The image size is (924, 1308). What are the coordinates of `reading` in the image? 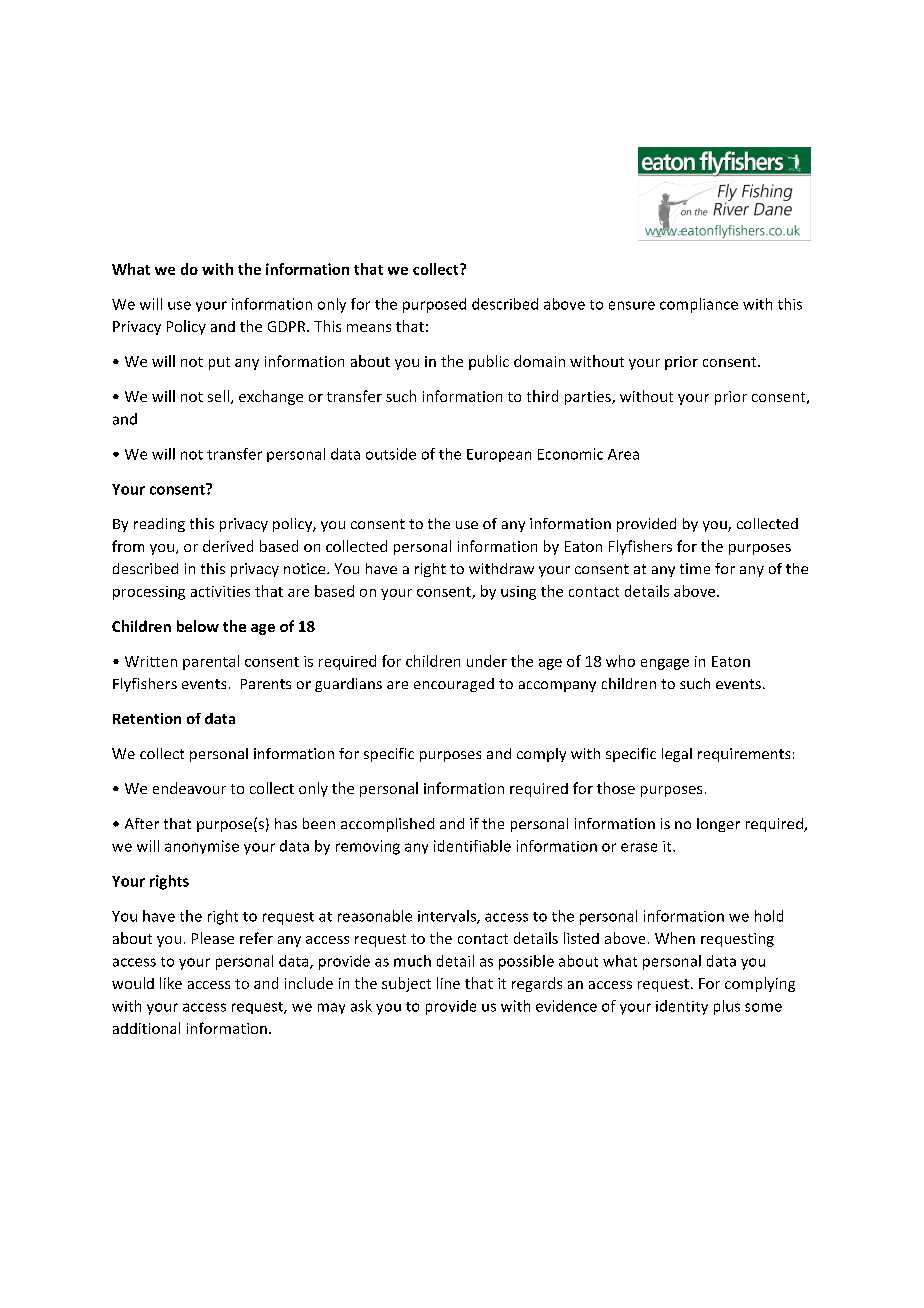 It's located at (159, 525).
